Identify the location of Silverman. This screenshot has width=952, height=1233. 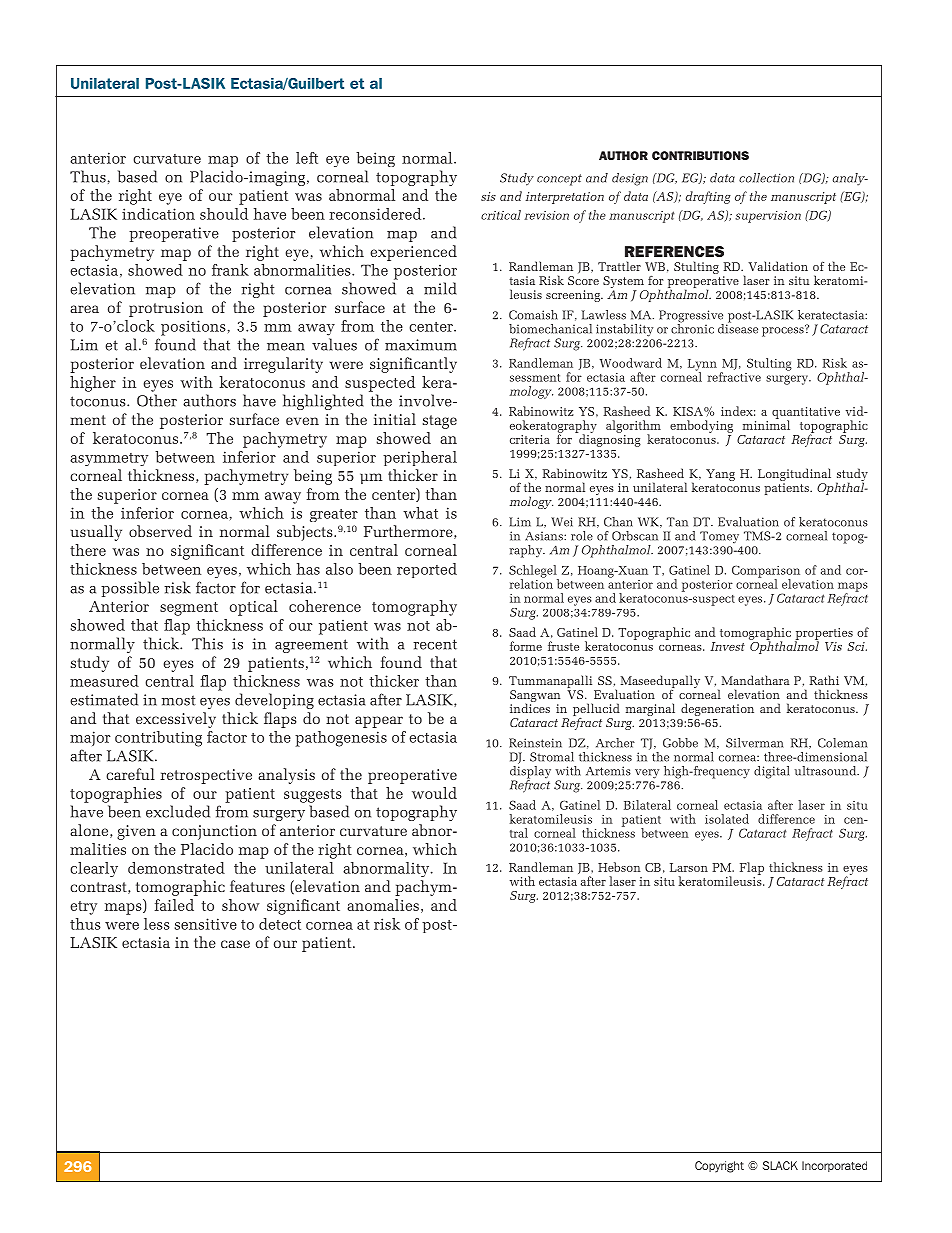
(755, 743).
